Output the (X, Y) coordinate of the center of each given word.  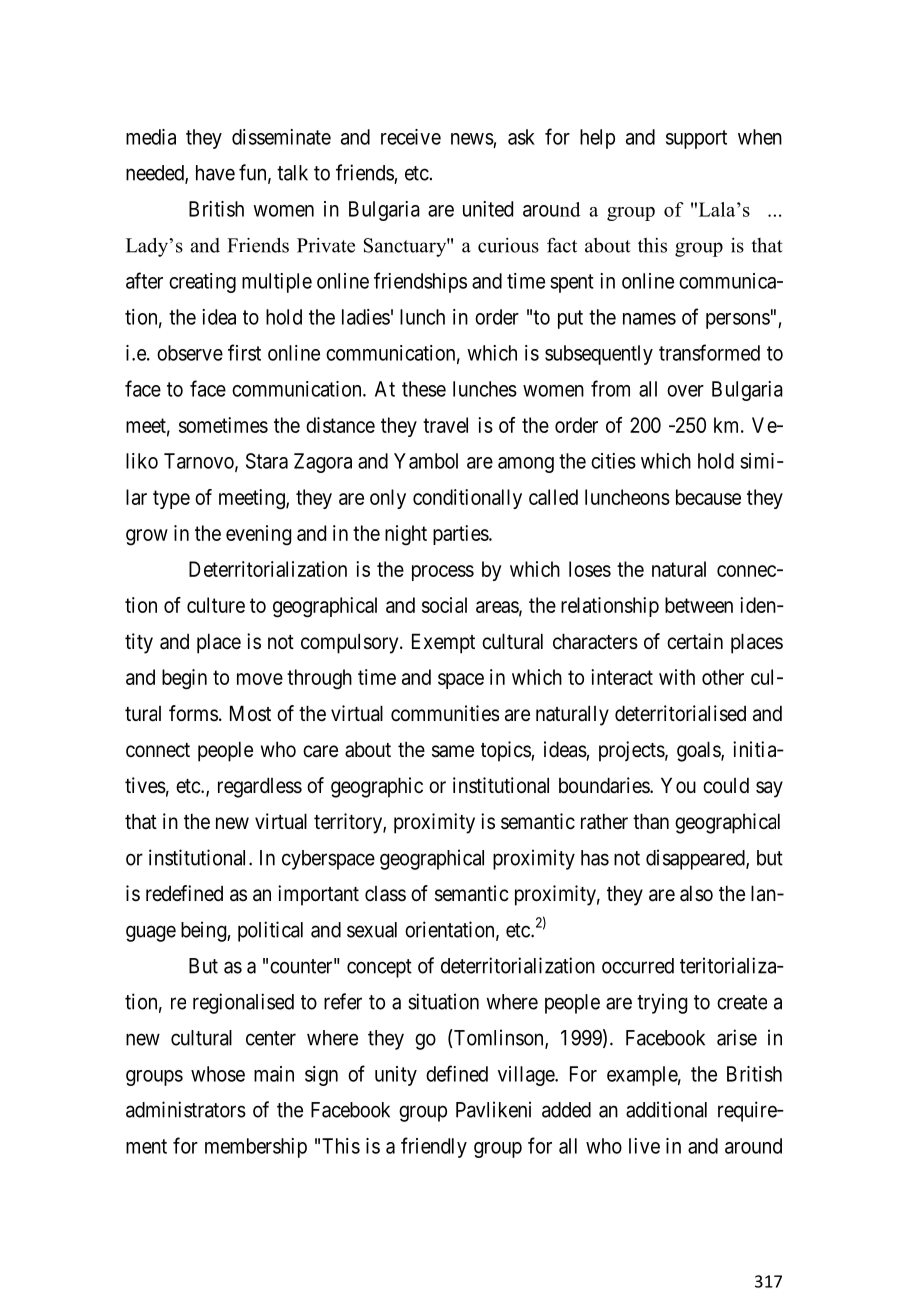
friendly (434, 1147)
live (644, 1146)
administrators (186, 1109)
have (215, 173)
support (696, 139)
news (472, 139)
